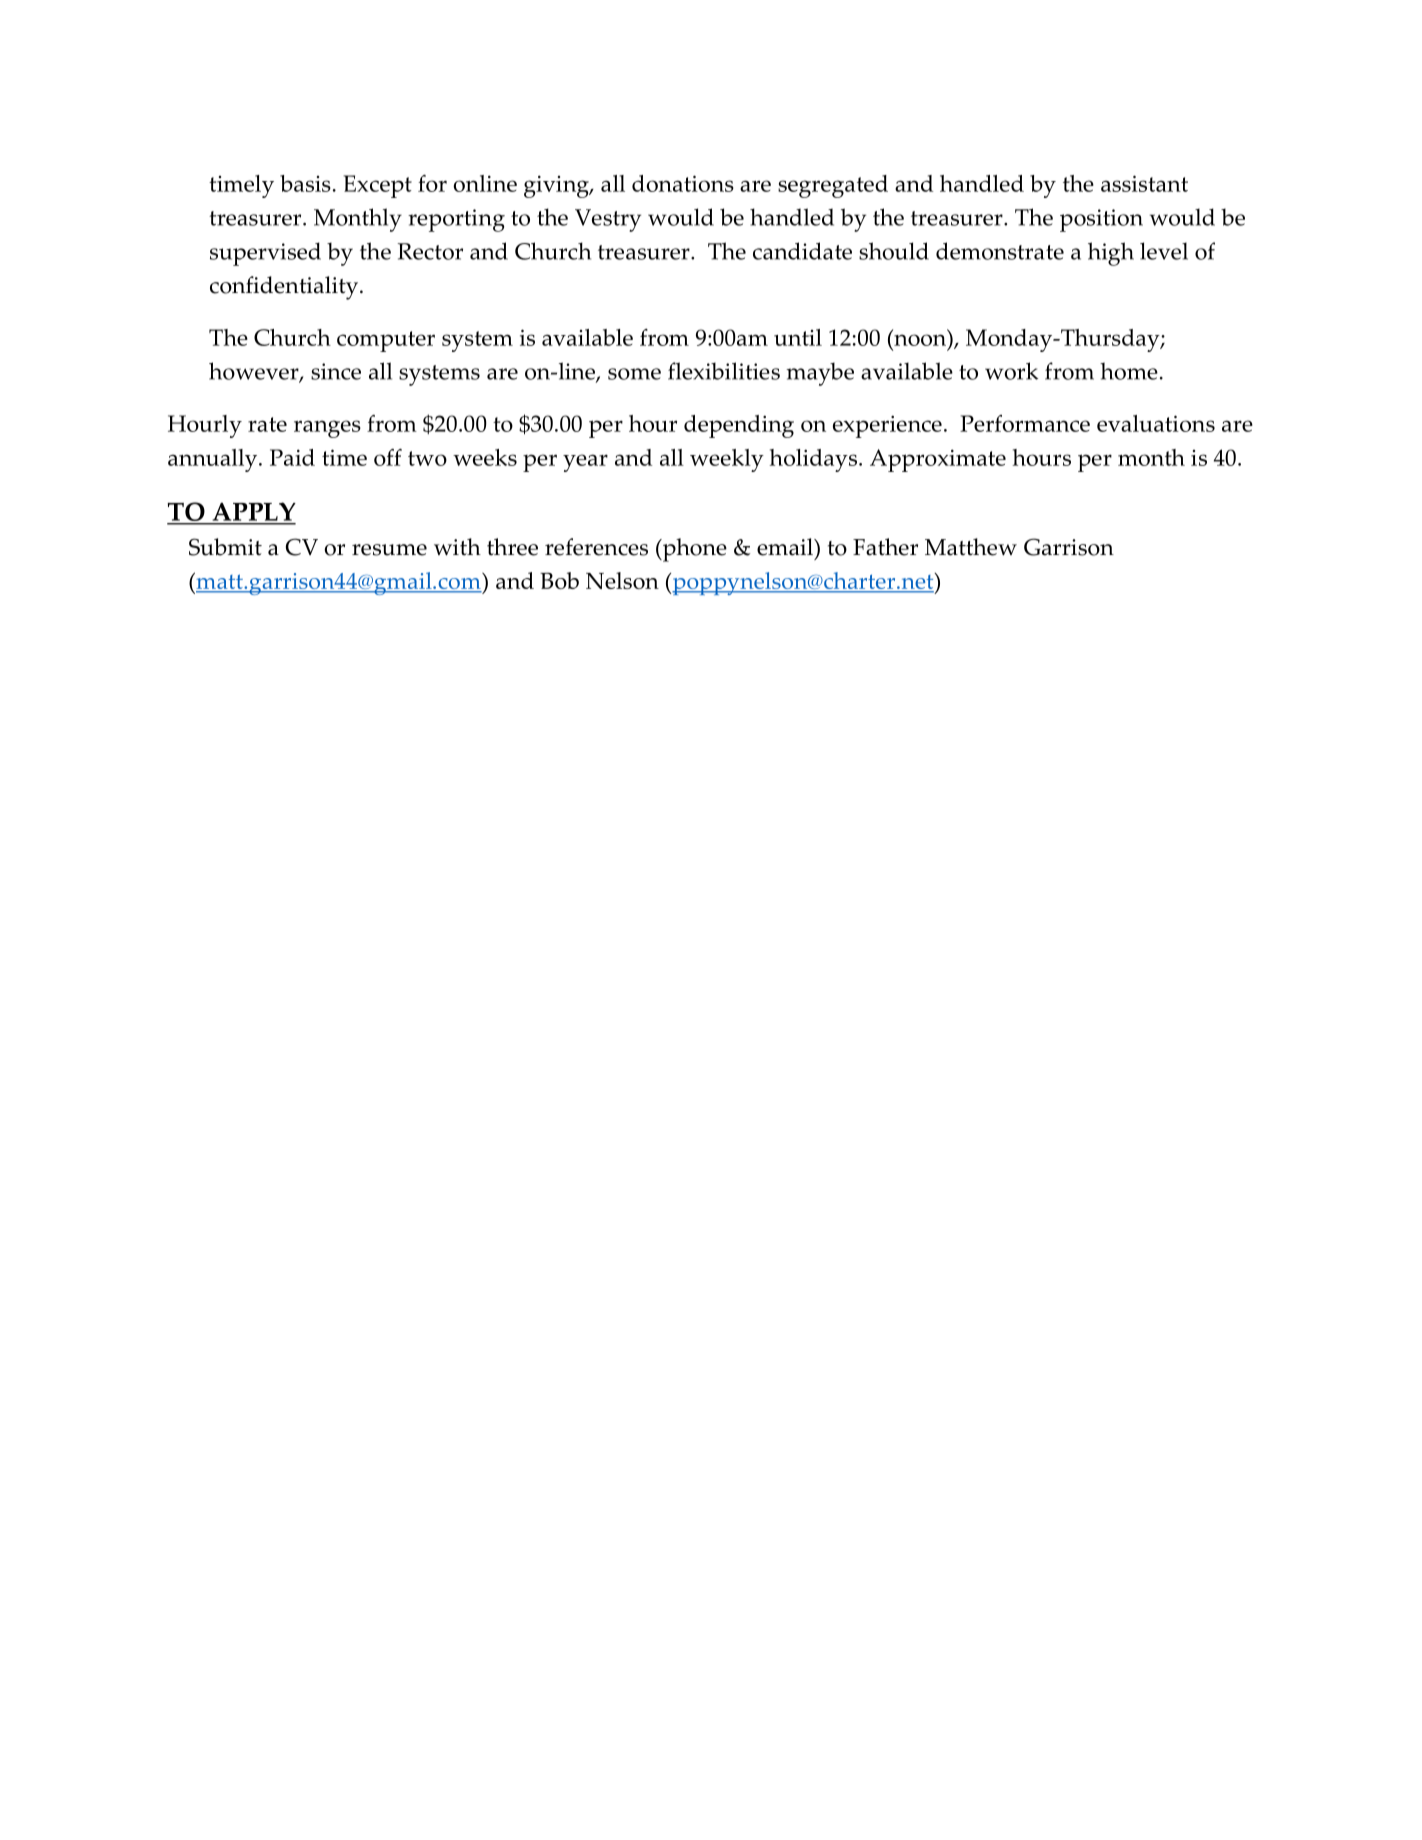 The image size is (1422, 1840). Describe the element at coordinates (389, 550) in the screenshot. I see `resume` at that location.
